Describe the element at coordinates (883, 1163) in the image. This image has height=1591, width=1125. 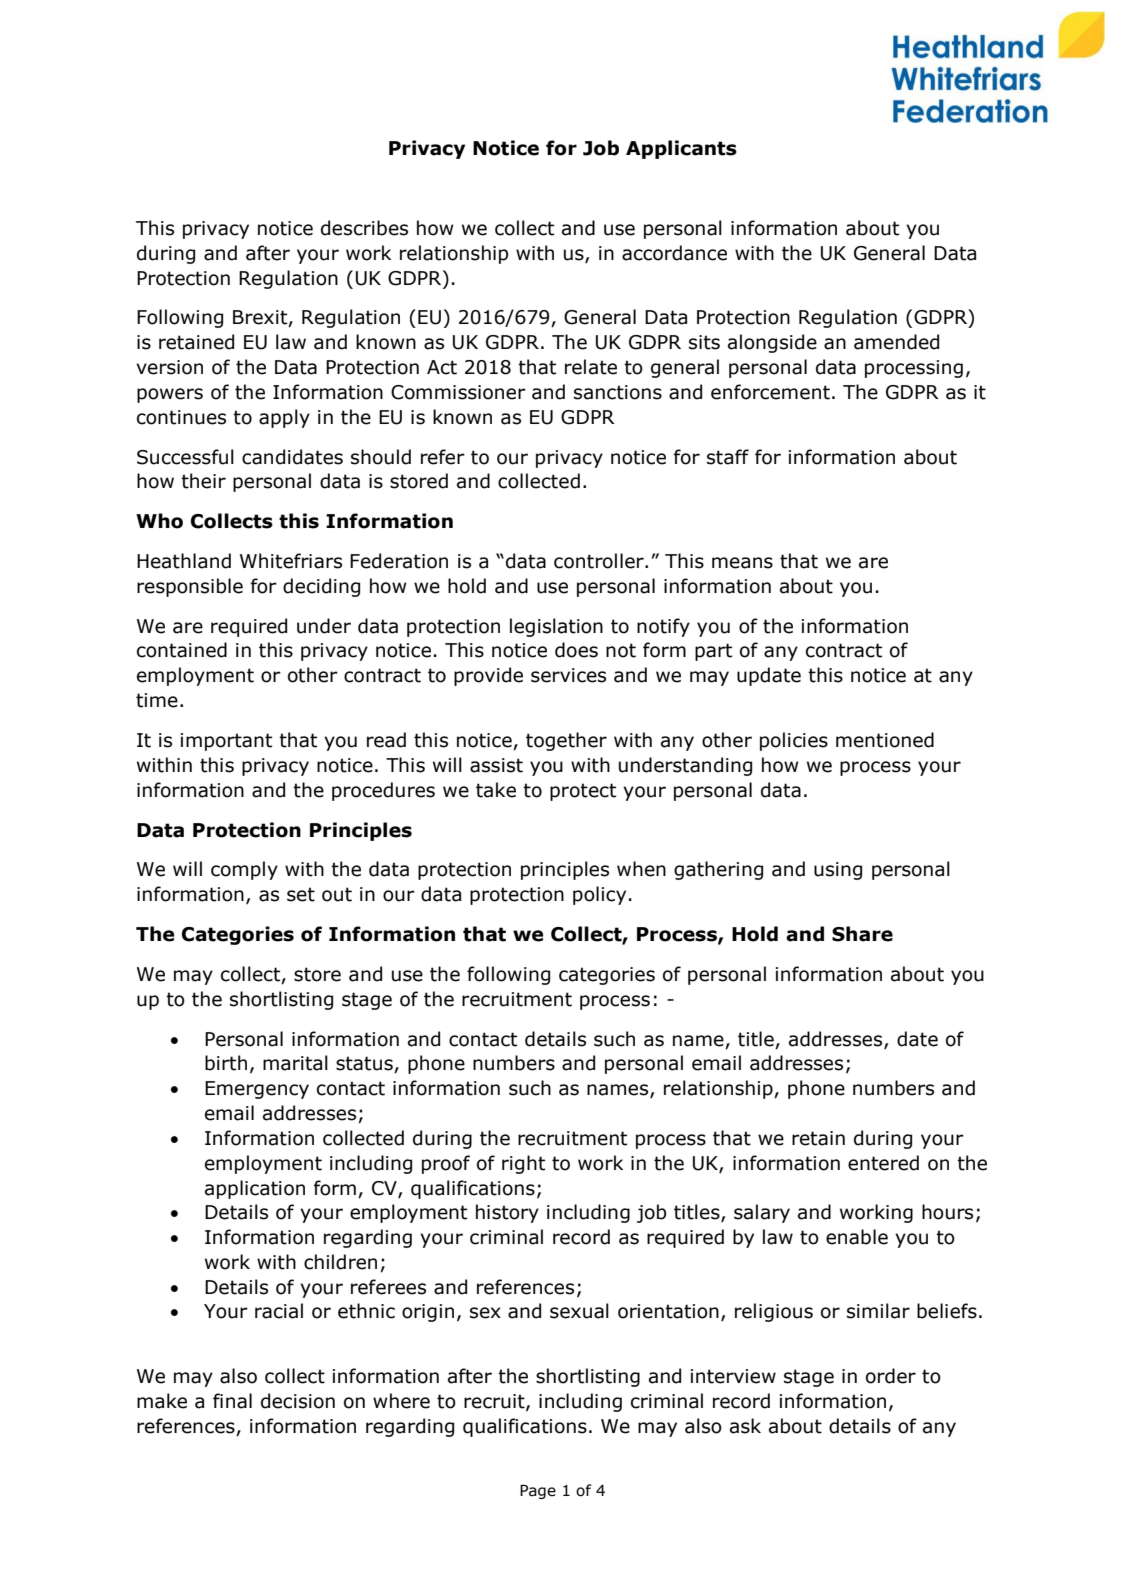
I see `entered` at that location.
